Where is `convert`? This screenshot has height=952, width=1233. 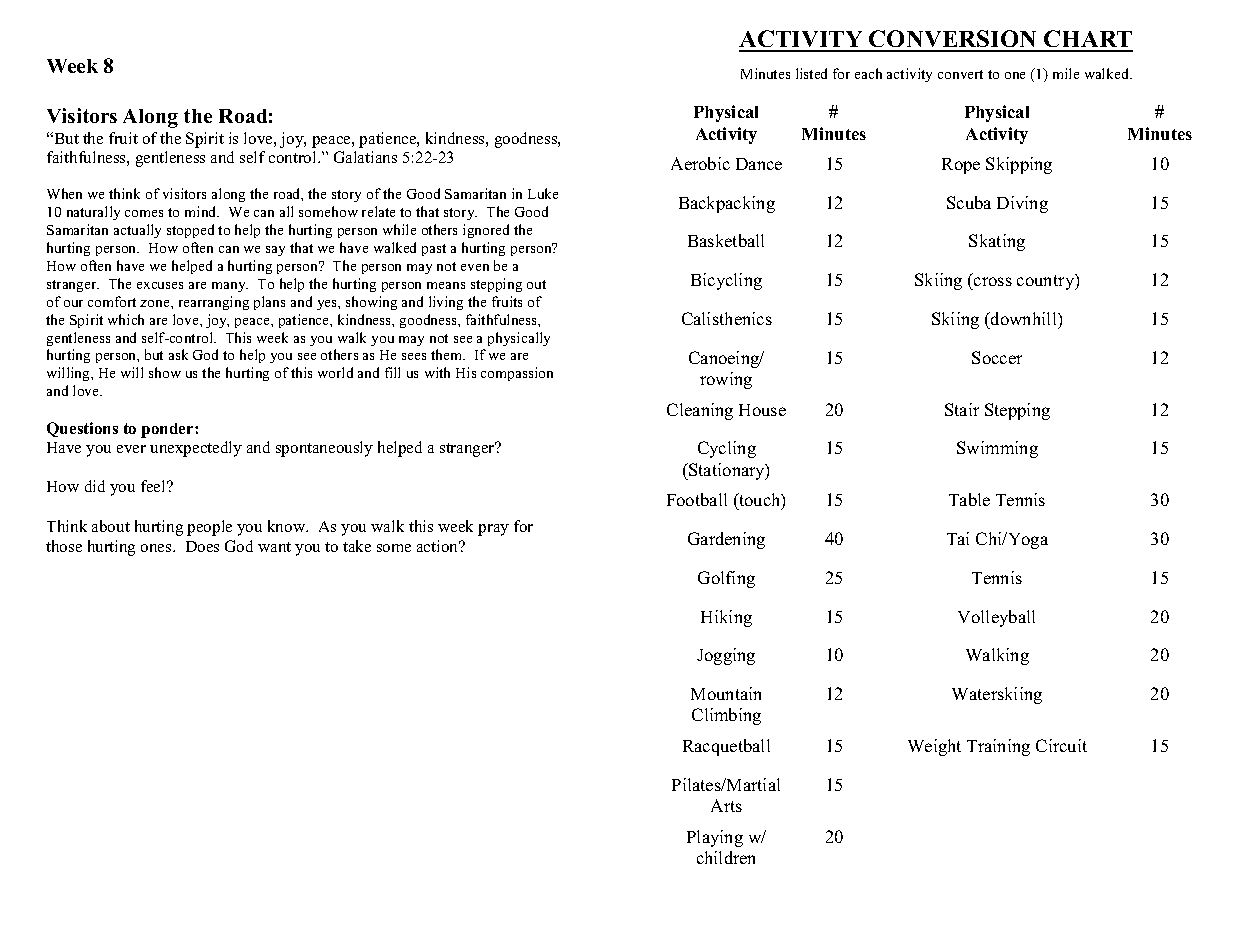
convert is located at coordinates (960, 74).
